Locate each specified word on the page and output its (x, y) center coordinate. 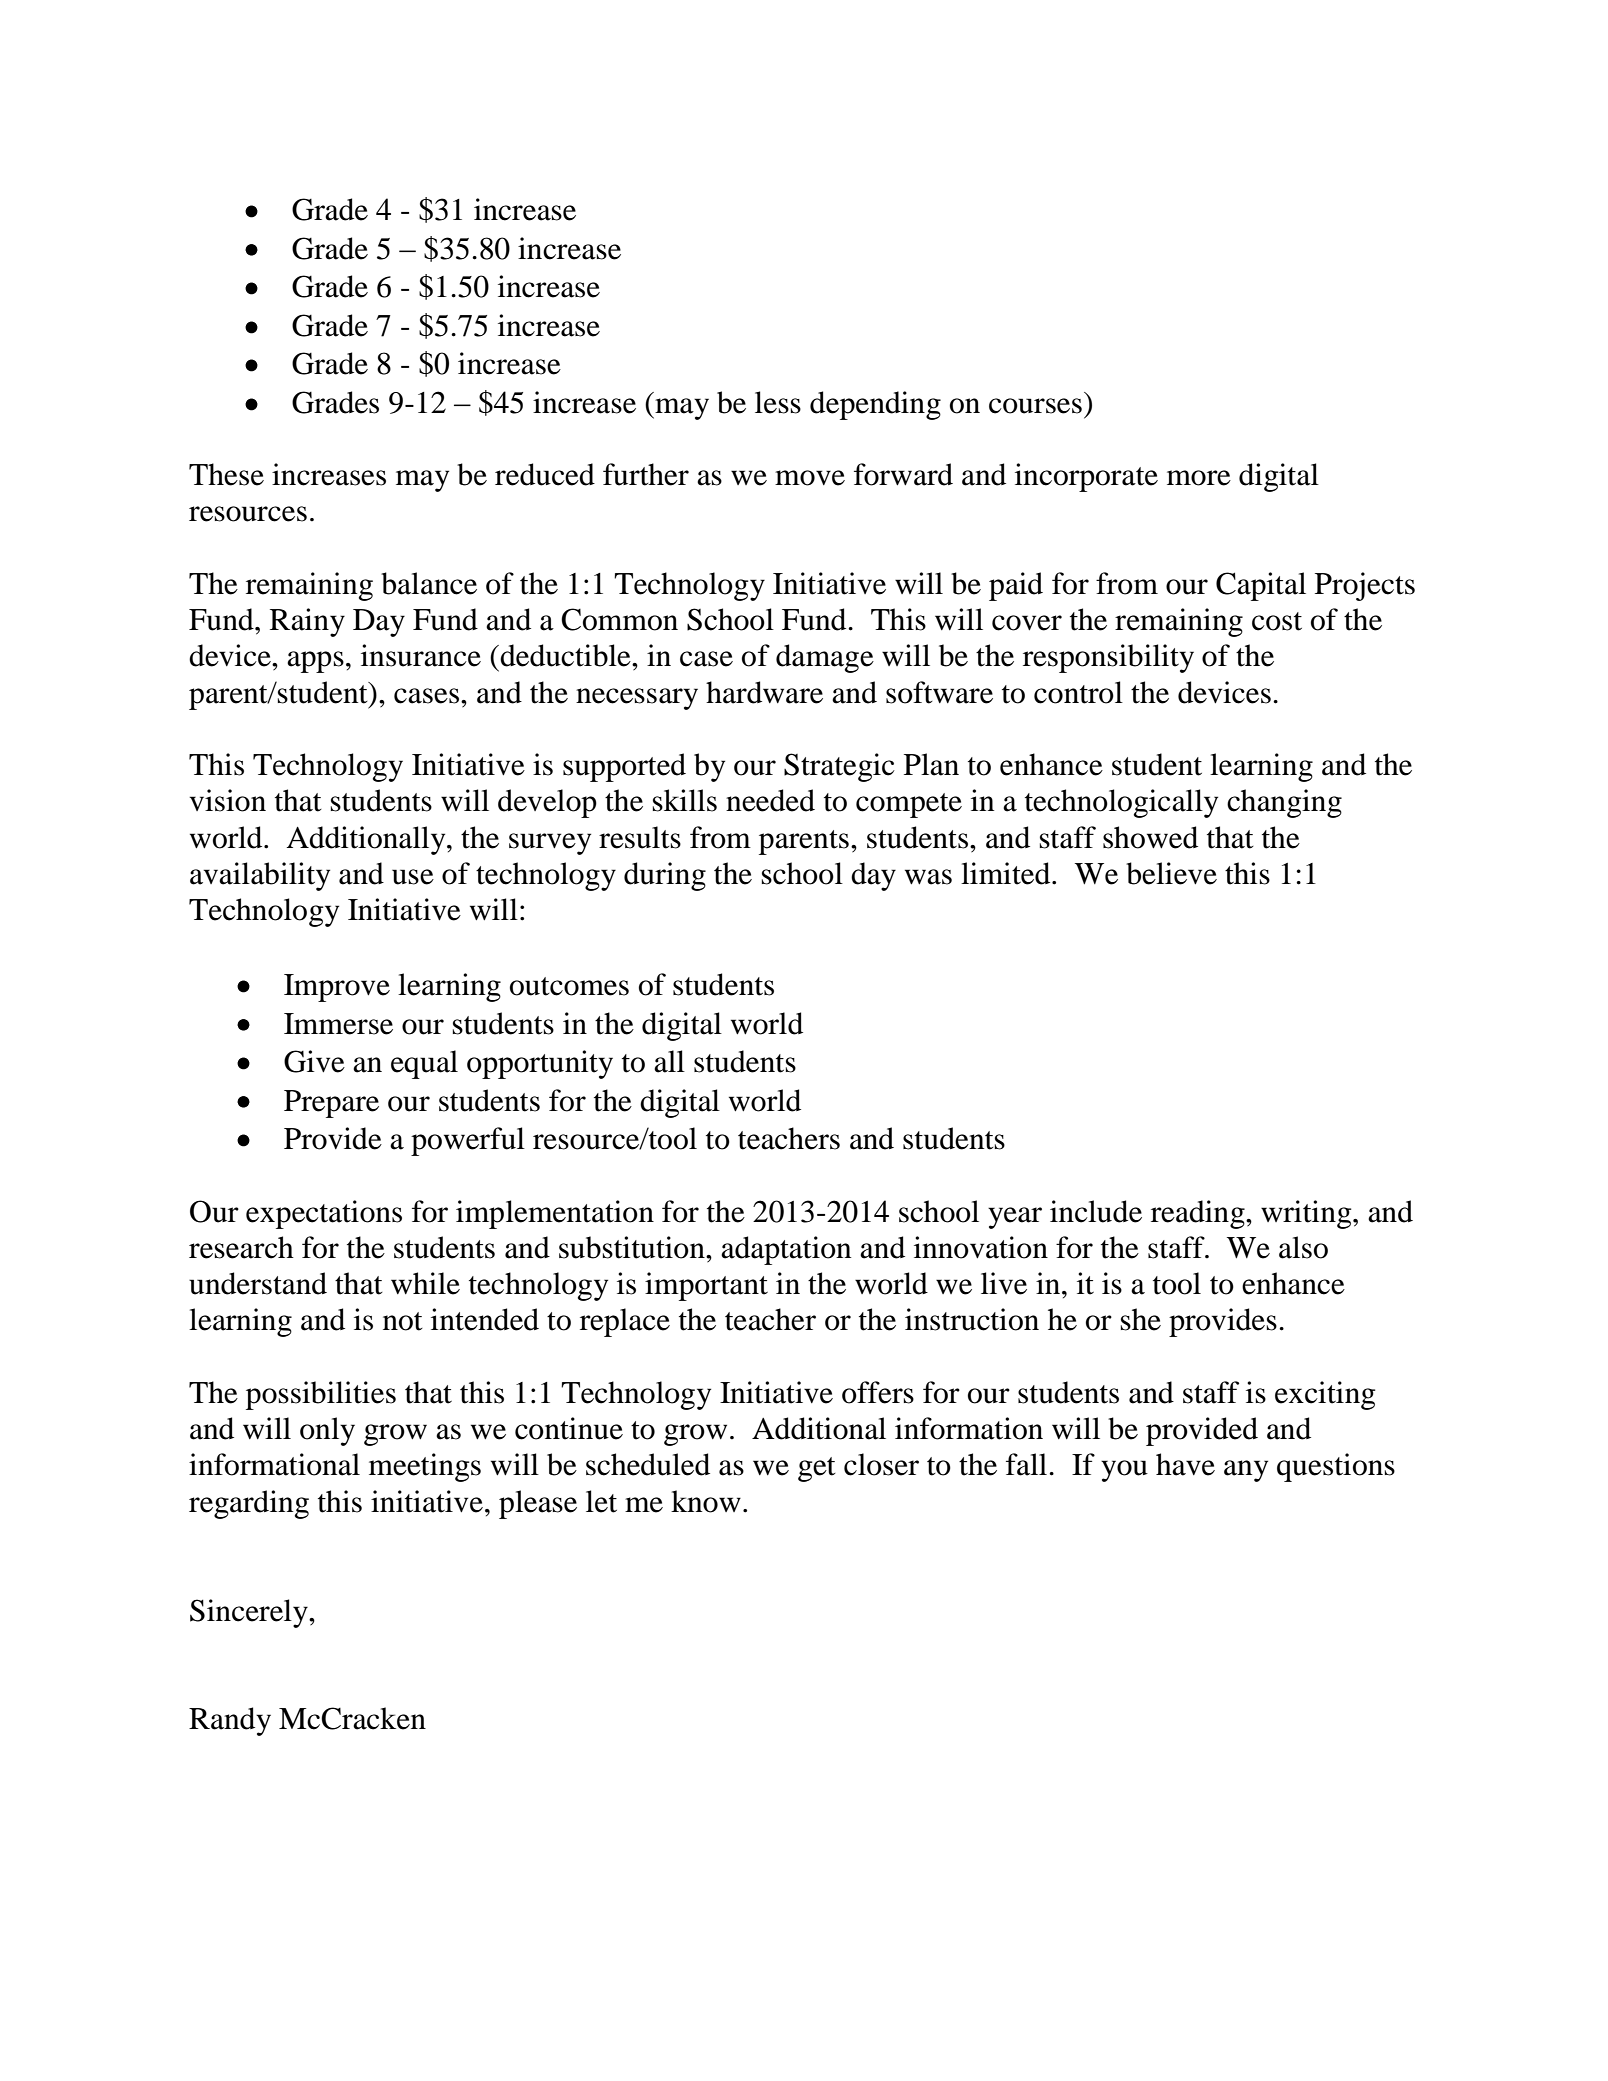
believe (1171, 873)
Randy (230, 1721)
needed (770, 800)
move (810, 478)
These (226, 474)
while (425, 1283)
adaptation (786, 1250)
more (1199, 478)
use (413, 877)
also (1303, 1247)
